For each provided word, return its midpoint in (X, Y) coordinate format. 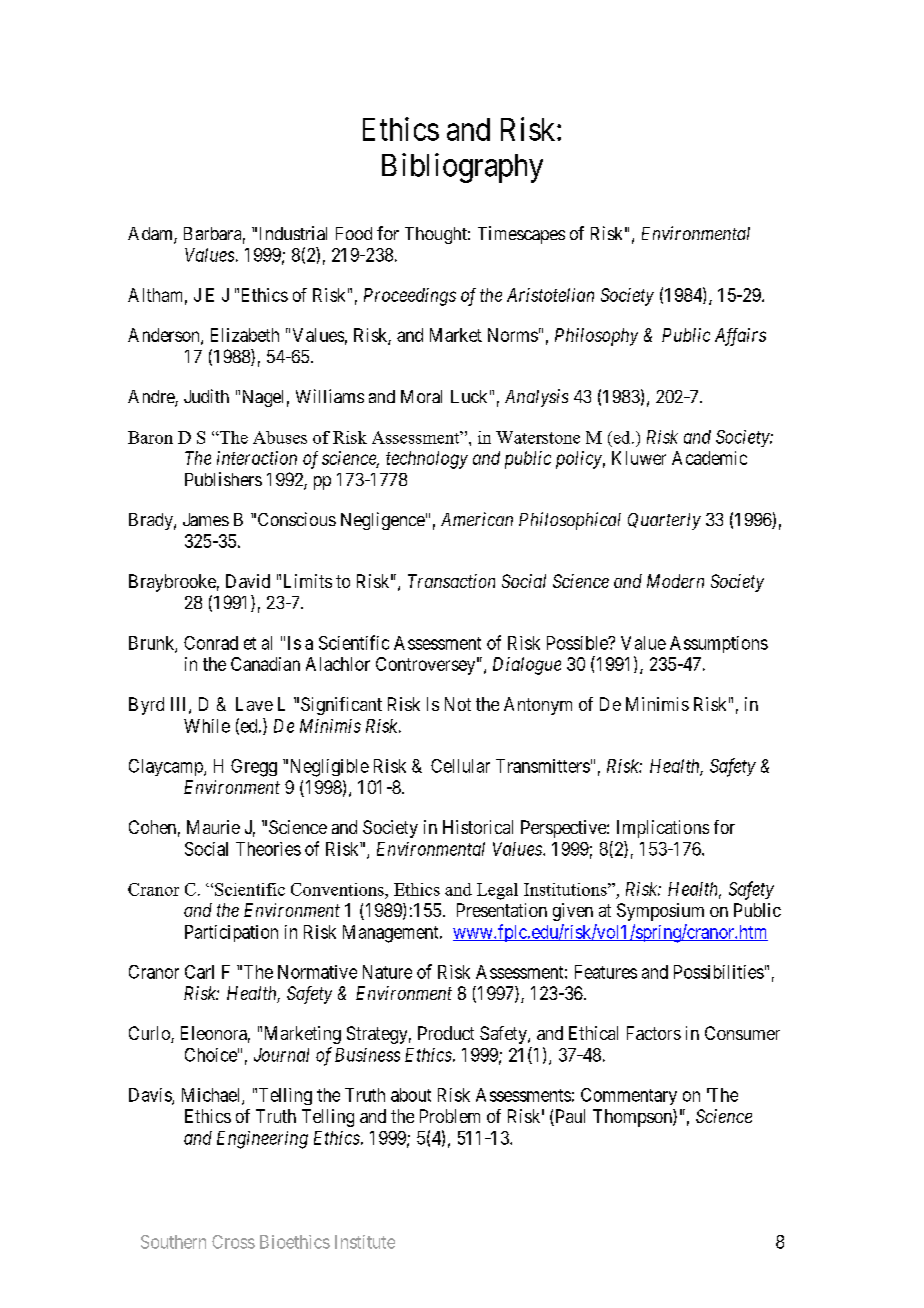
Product (446, 1033)
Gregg (254, 768)
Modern (675, 581)
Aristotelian (550, 295)
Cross (233, 1242)
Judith (206, 396)
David (248, 581)
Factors (654, 1033)
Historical (478, 827)
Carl (199, 972)
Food (354, 233)
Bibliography (462, 168)
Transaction (451, 581)
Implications (663, 829)
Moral (421, 396)
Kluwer (639, 458)
